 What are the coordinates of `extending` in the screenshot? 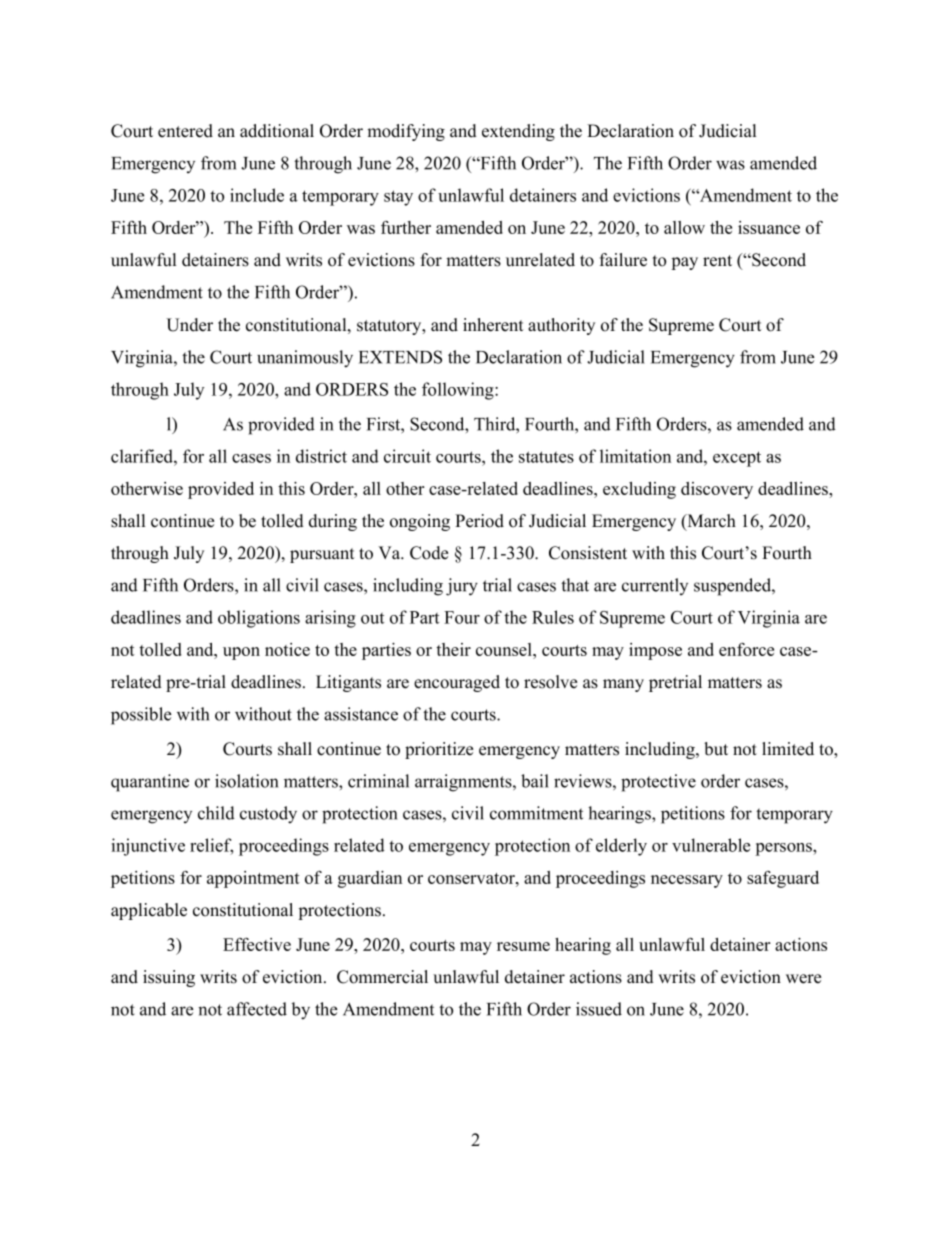 It's located at (518, 132).
